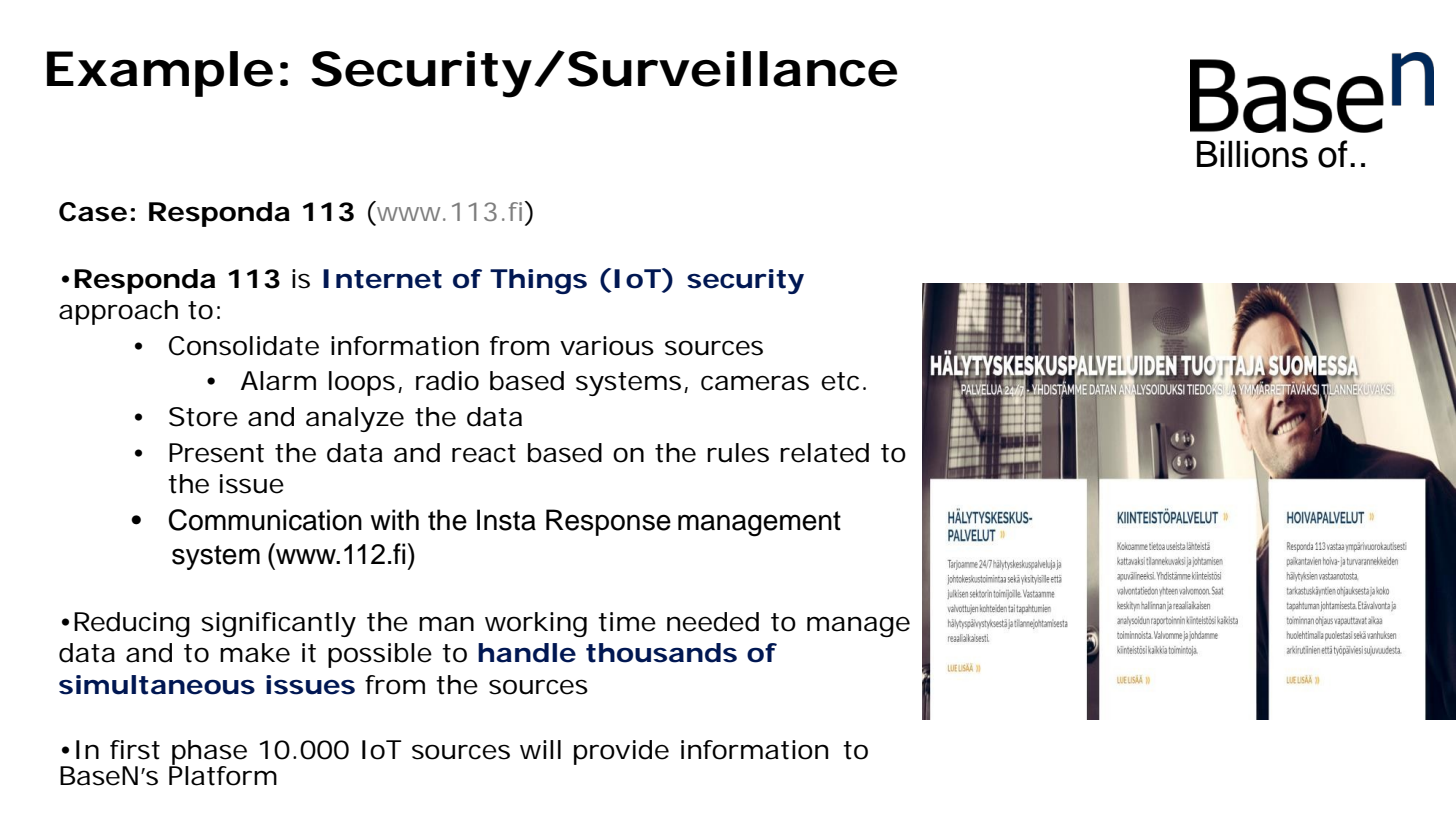 The height and width of the screenshot is (819, 1456). What do you see at coordinates (538, 281) in the screenshot?
I see `Things` at bounding box center [538, 281].
